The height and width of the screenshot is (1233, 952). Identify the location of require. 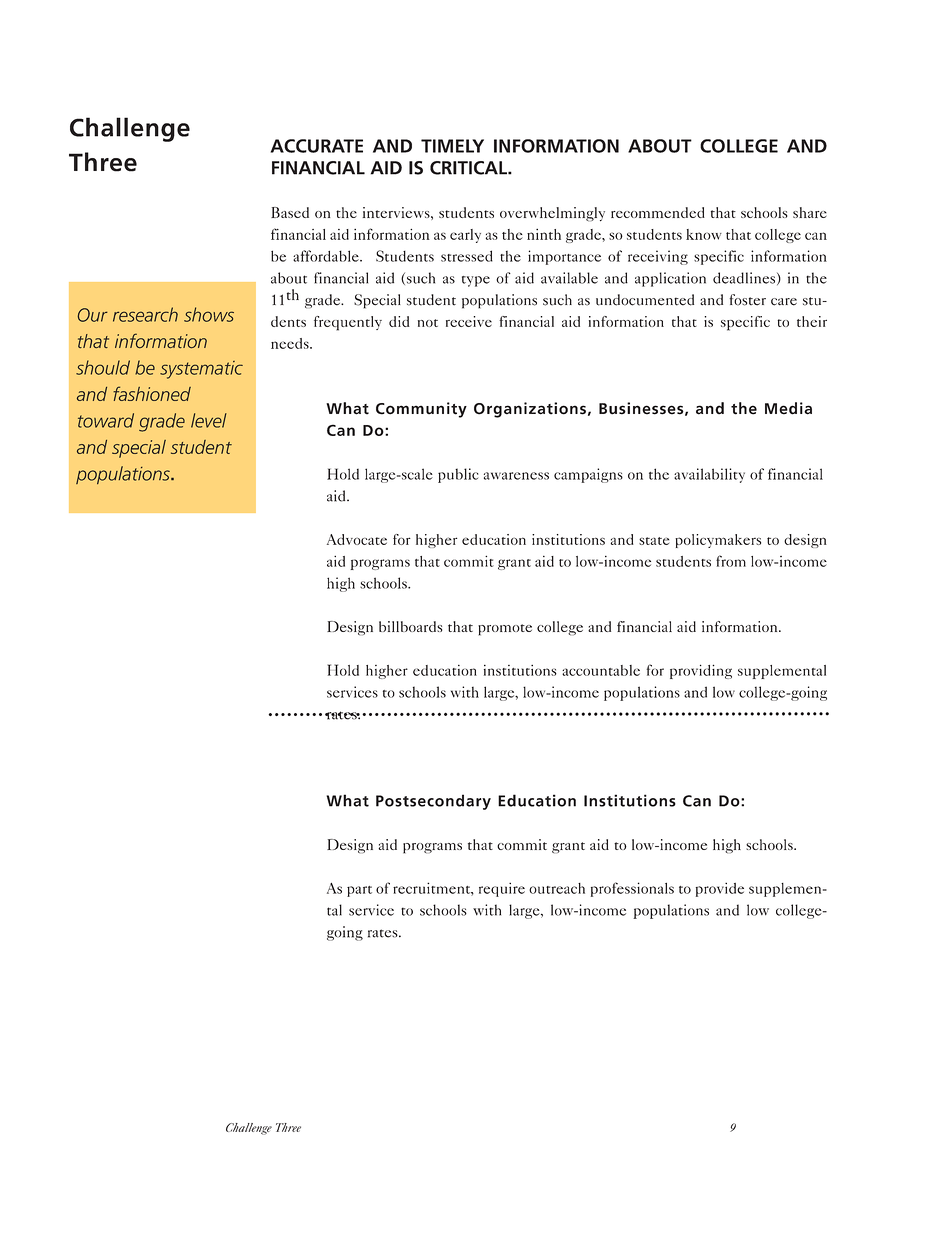
(502, 889).
